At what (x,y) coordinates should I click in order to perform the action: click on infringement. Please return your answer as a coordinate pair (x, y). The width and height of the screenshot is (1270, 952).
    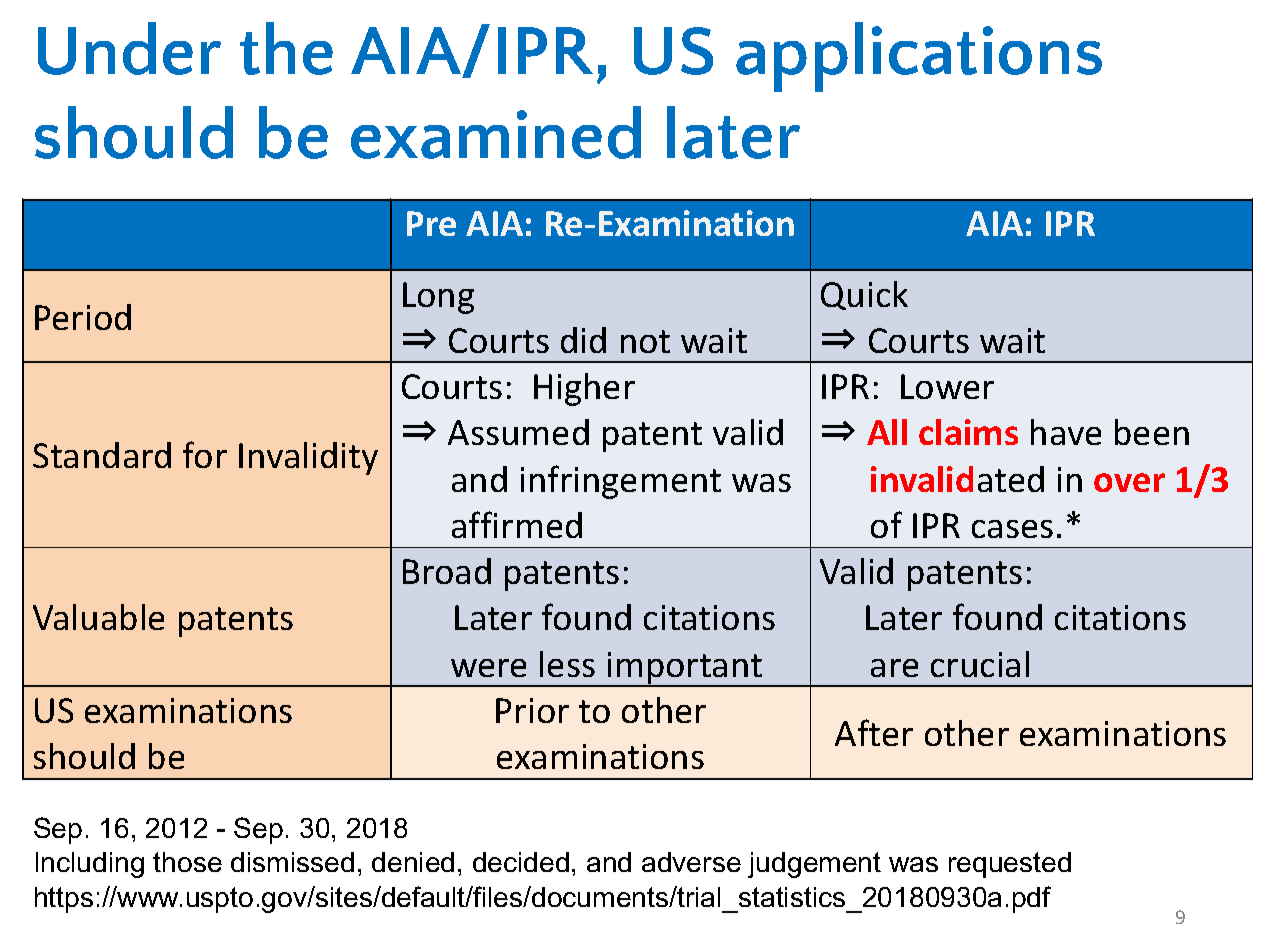
    Looking at the image, I should click on (621, 482).
